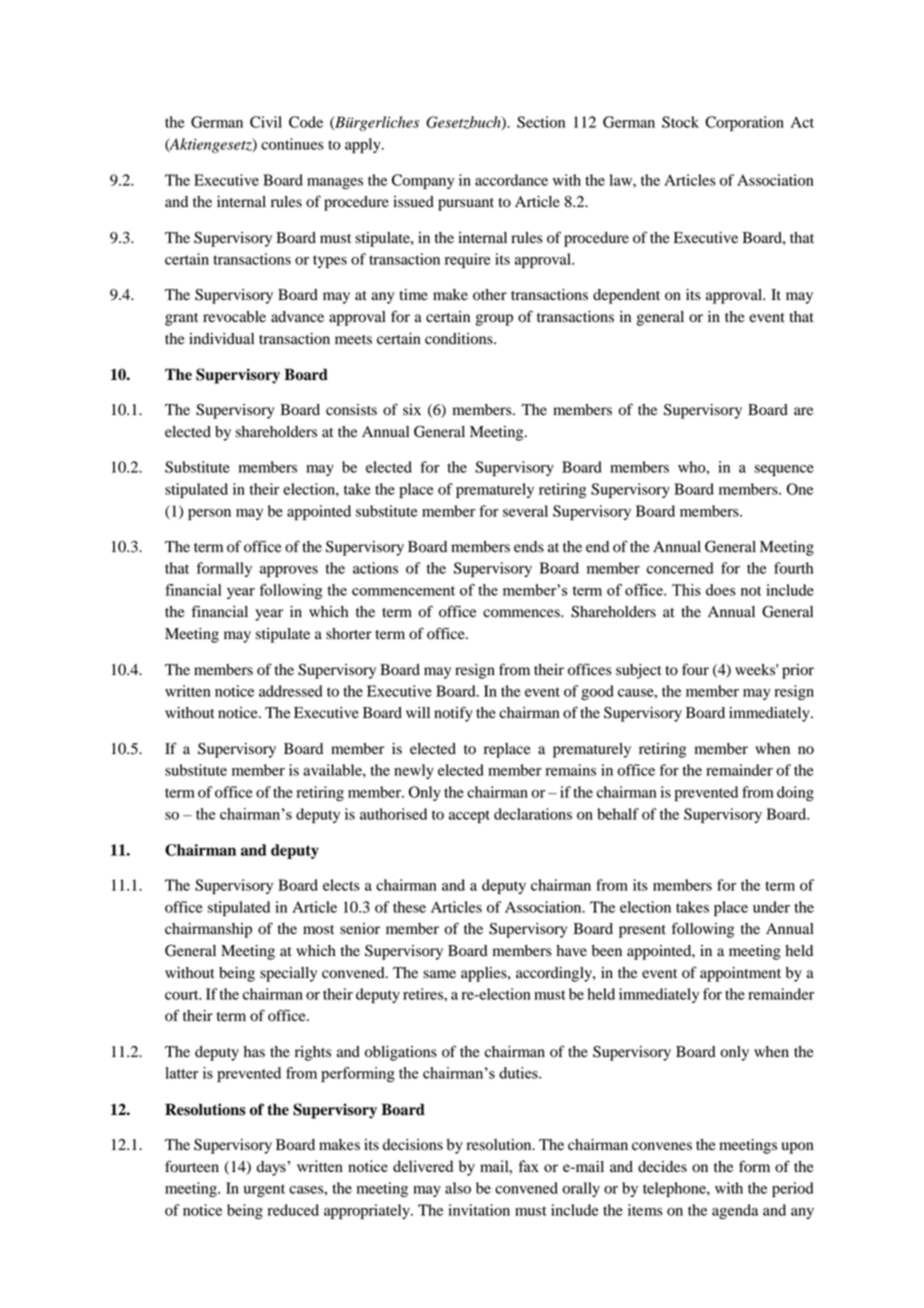 The width and height of the screenshot is (924, 1308). Describe the element at coordinates (798, 671) in the screenshot. I see `prior` at that location.
